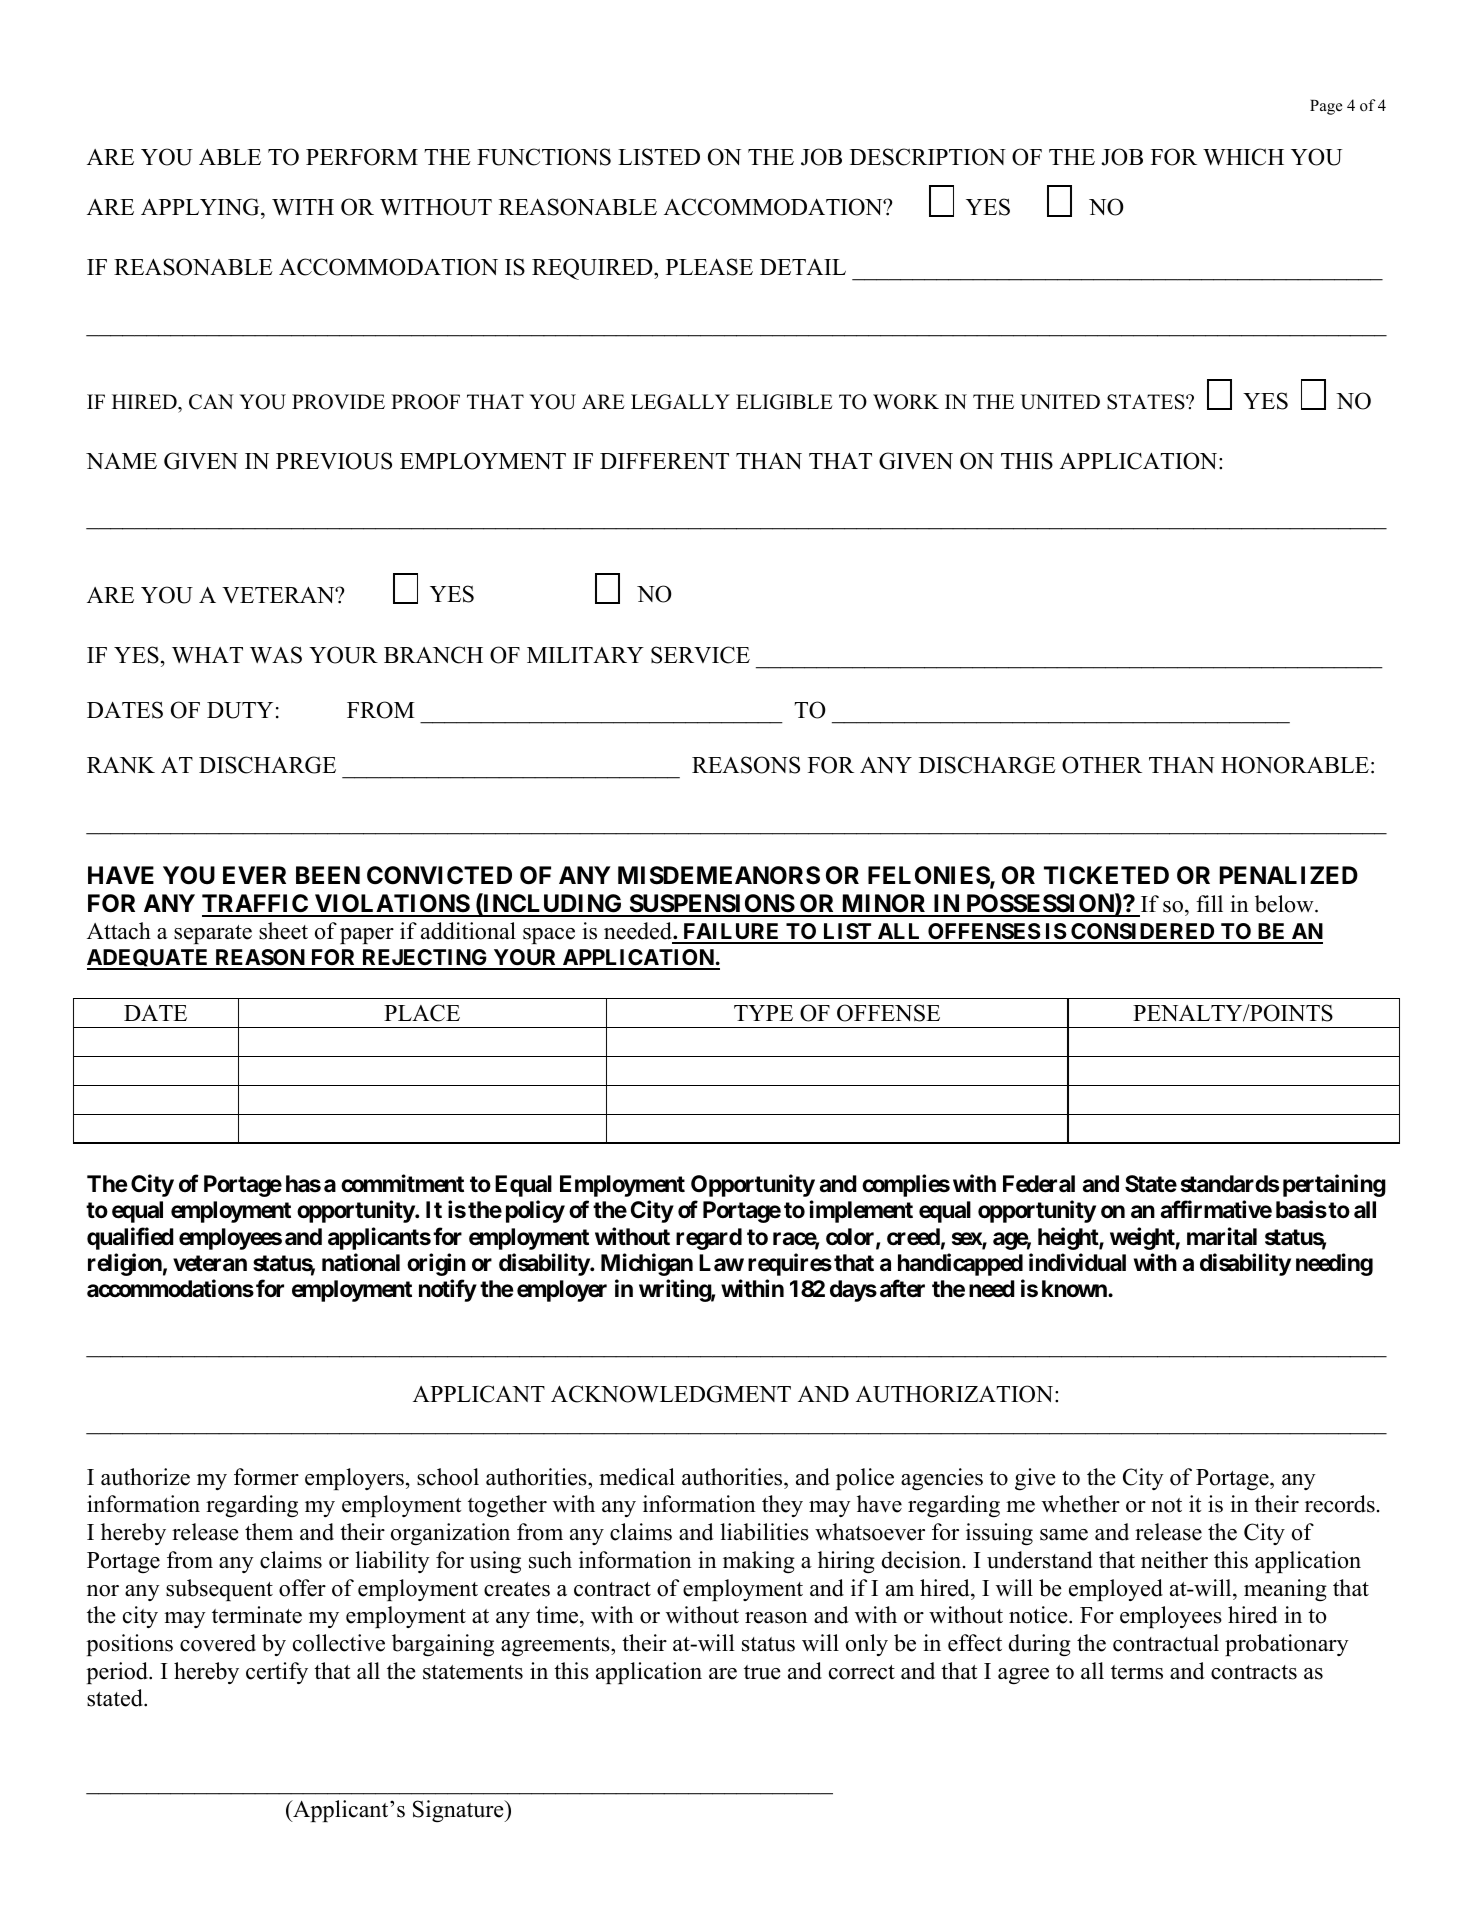 This document has width=1473, height=1906. I want to click on Law, so click(721, 1263).
